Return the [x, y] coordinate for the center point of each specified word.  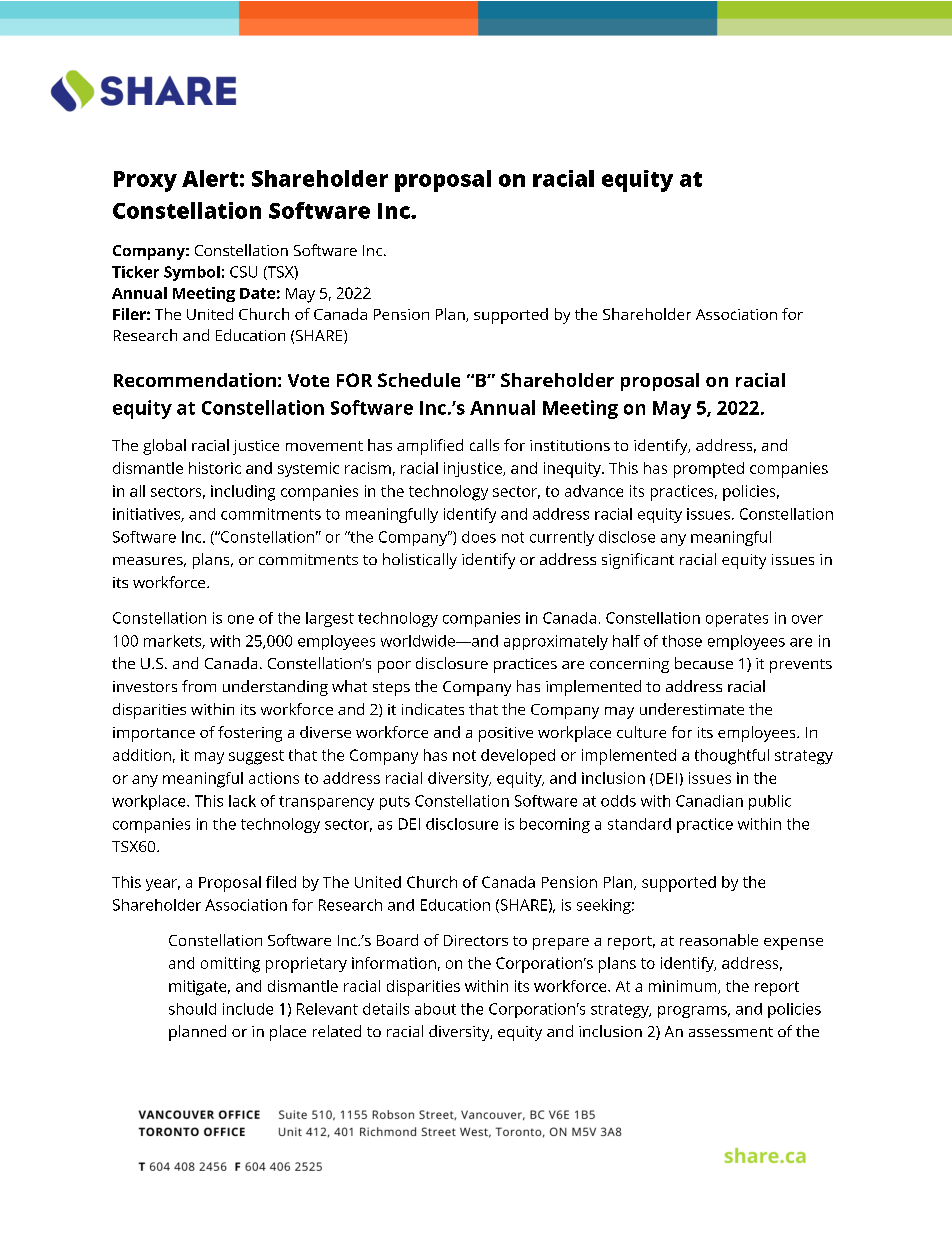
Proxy [145, 181]
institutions [570, 445]
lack [242, 801]
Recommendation [195, 380]
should [192, 1009]
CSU [243, 272]
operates [737, 620]
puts [395, 803]
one [241, 619]
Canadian [709, 801]
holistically [420, 561]
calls [484, 445]
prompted [709, 470]
